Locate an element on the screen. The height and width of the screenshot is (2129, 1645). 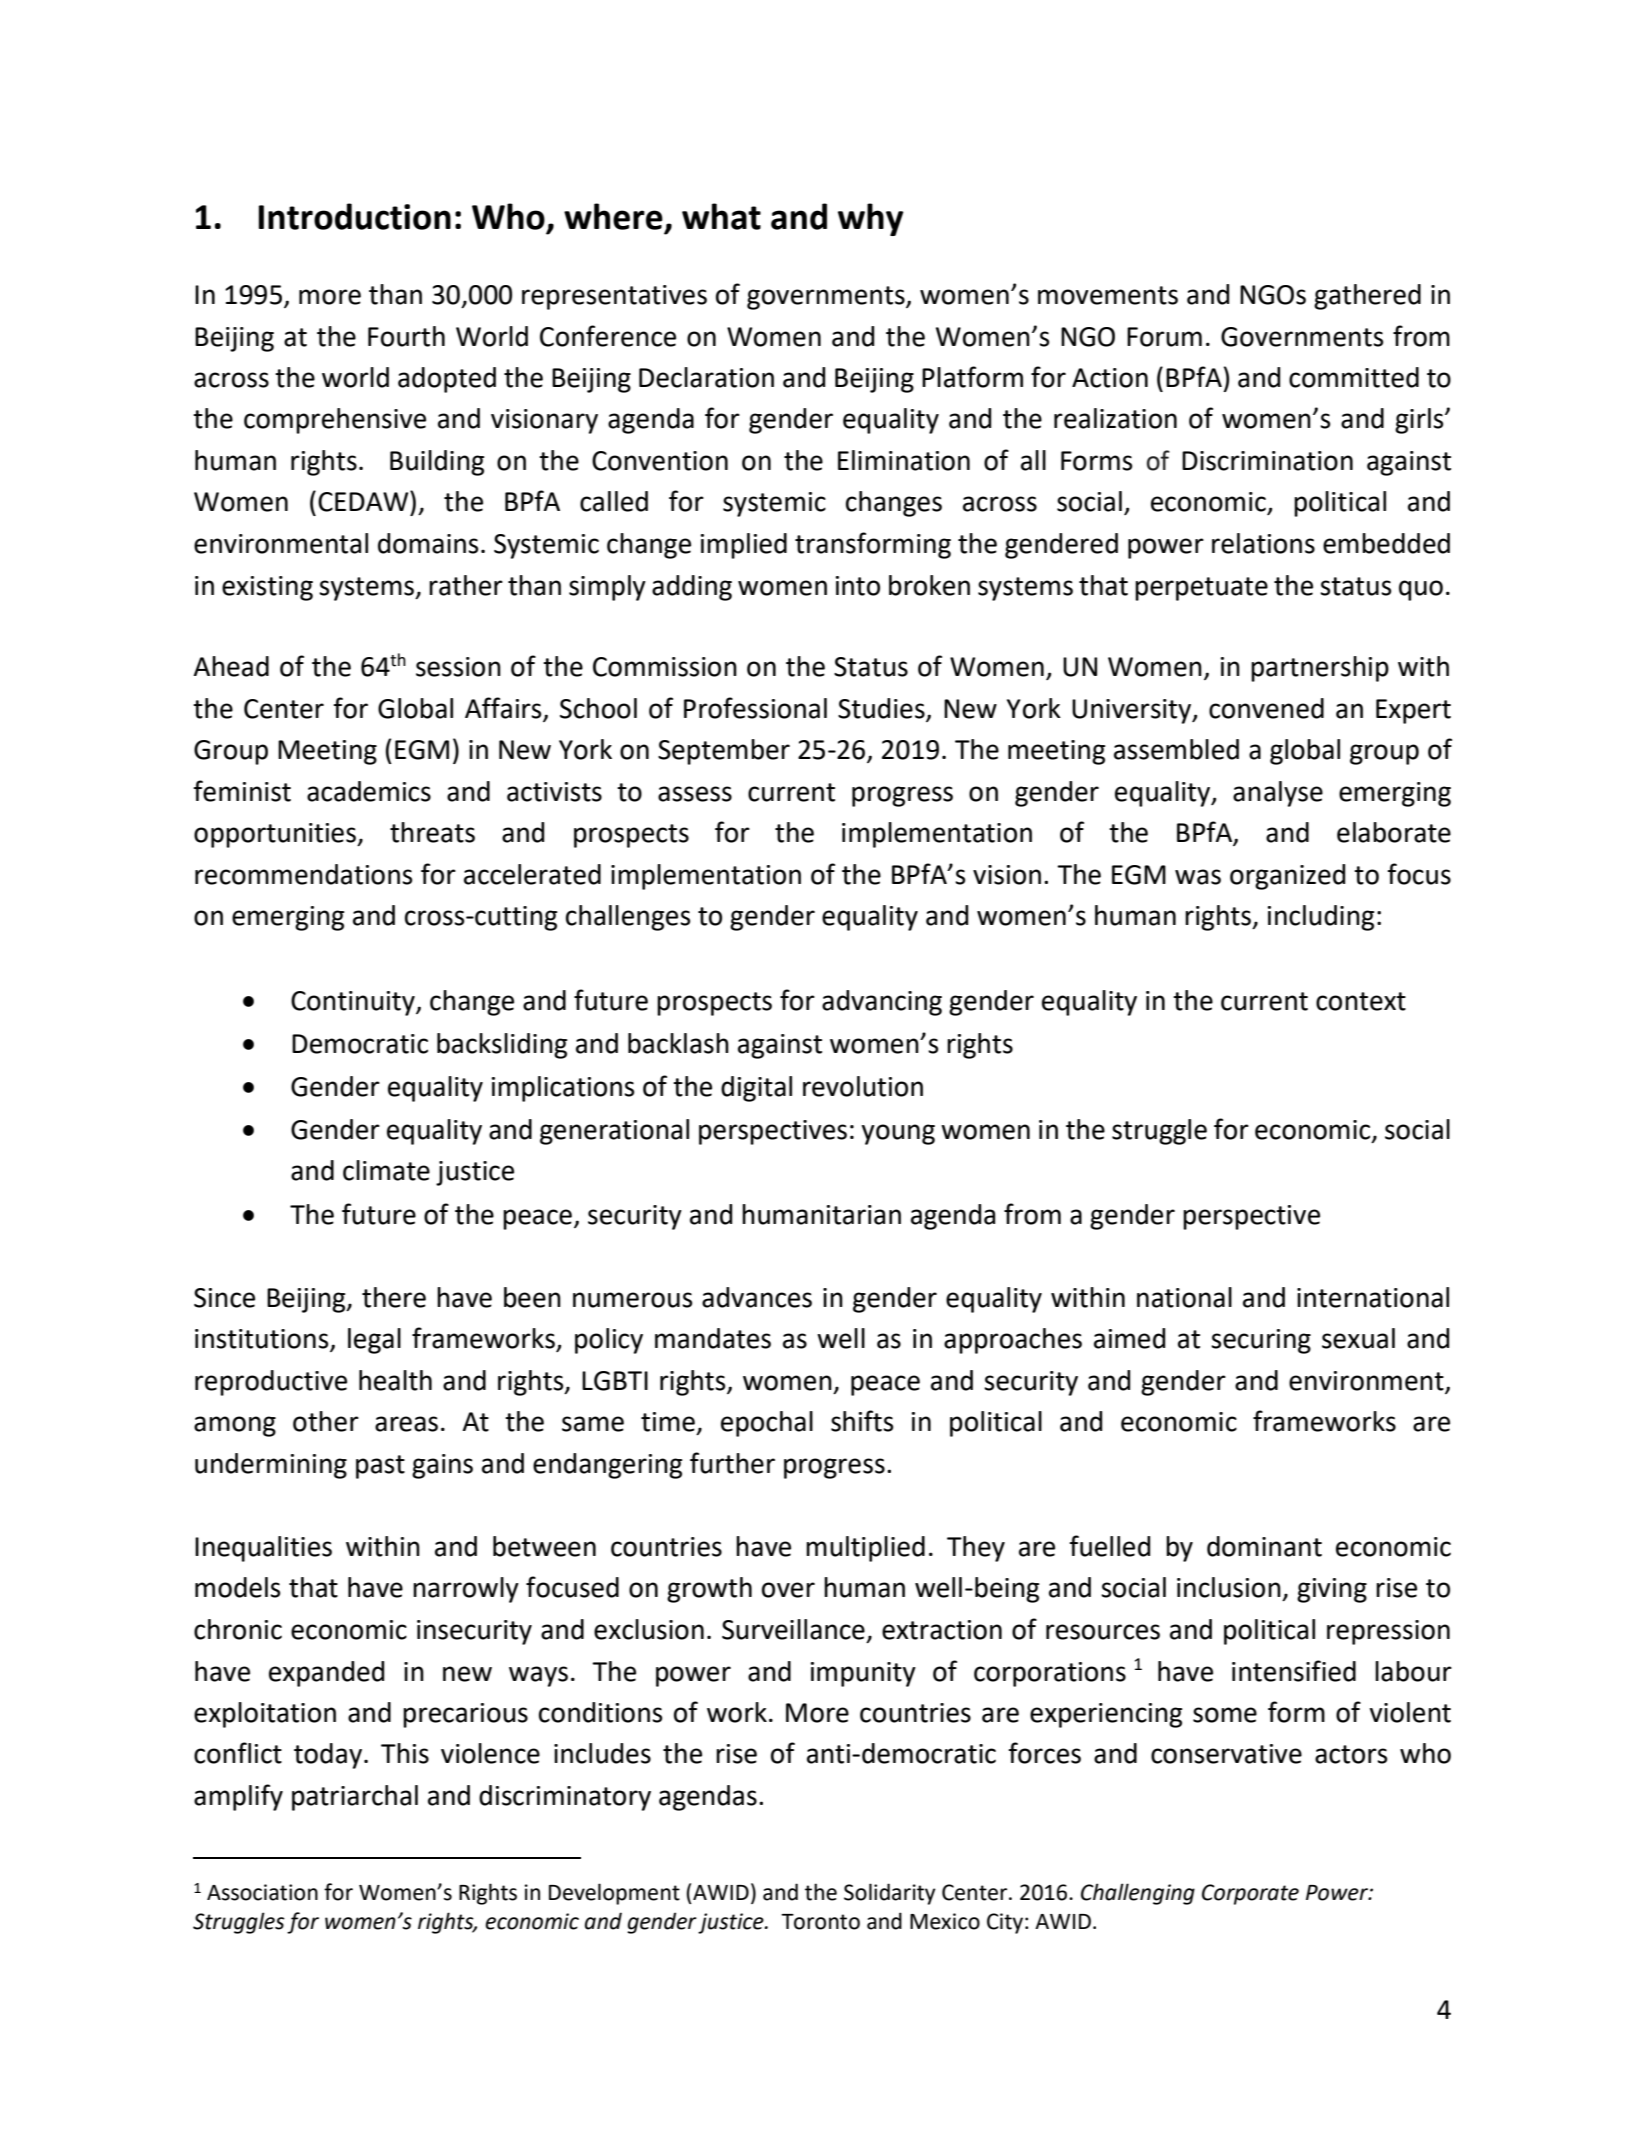
patriarchal is located at coordinates (355, 1798).
